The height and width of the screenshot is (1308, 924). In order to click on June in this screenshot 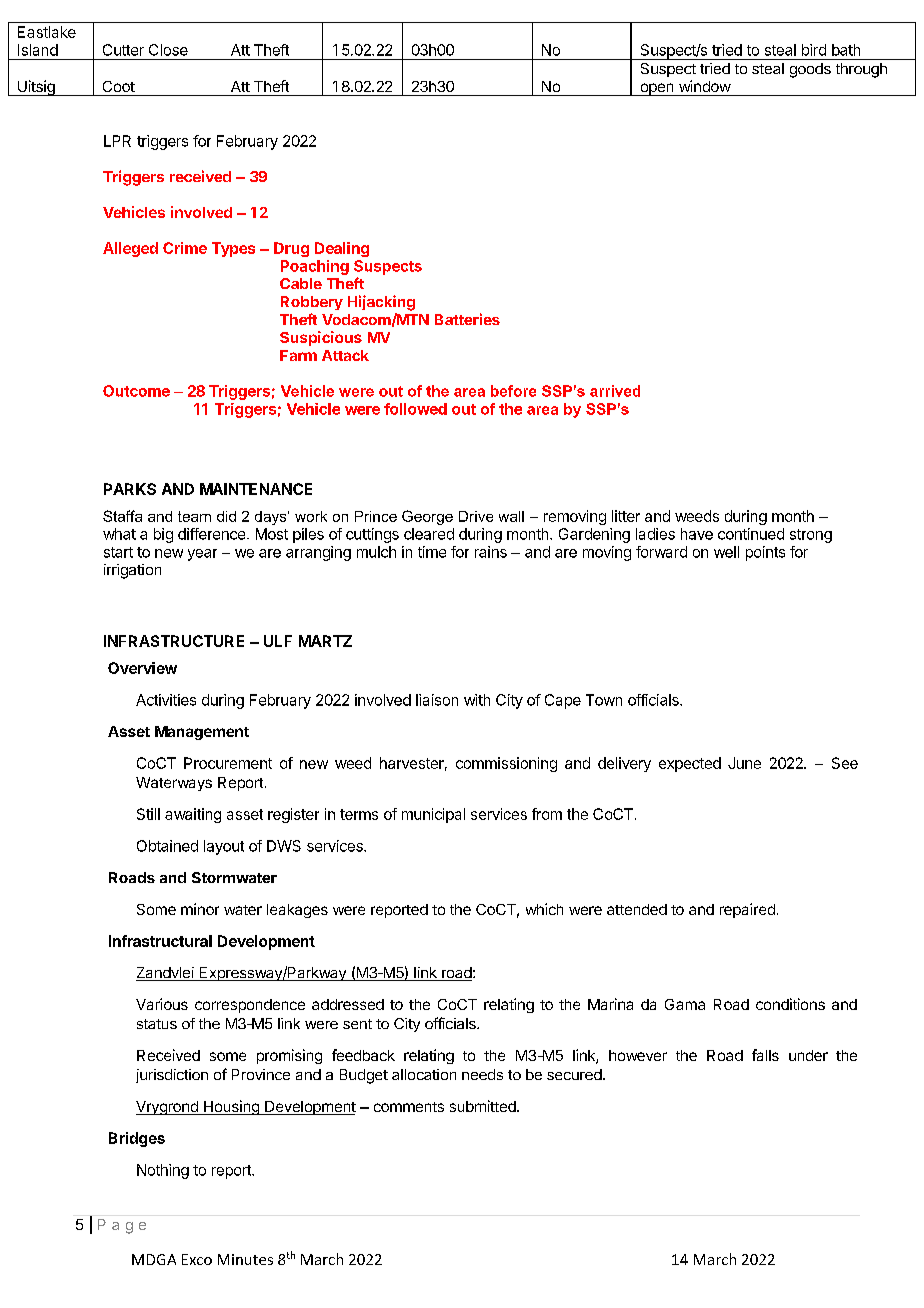, I will do `click(744, 763)`.
